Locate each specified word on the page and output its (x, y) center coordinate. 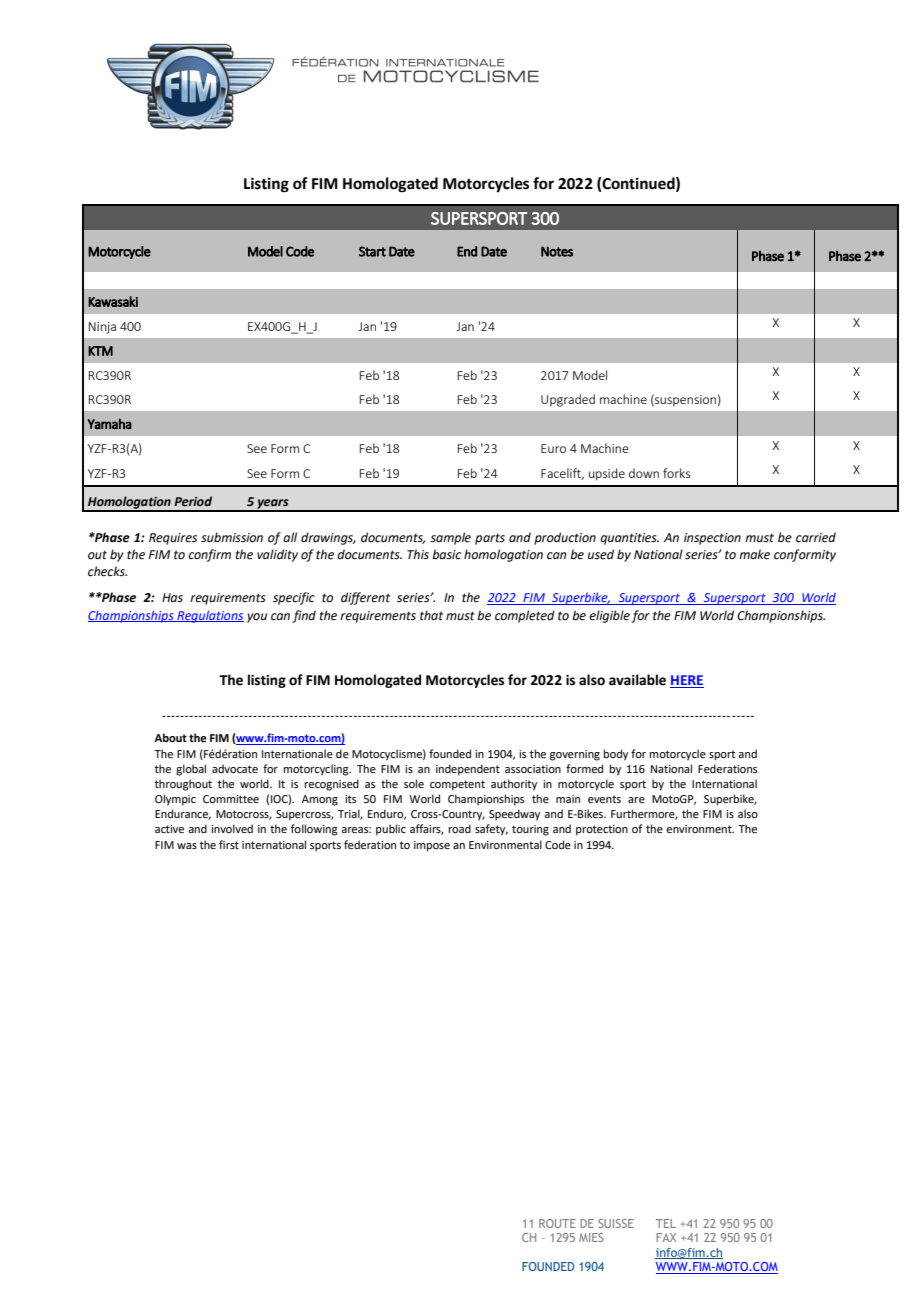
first (229, 844)
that (431, 615)
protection (602, 830)
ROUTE (557, 1223)
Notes (557, 251)
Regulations (209, 616)
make (754, 554)
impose (432, 846)
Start (372, 251)
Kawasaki (113, 301)
